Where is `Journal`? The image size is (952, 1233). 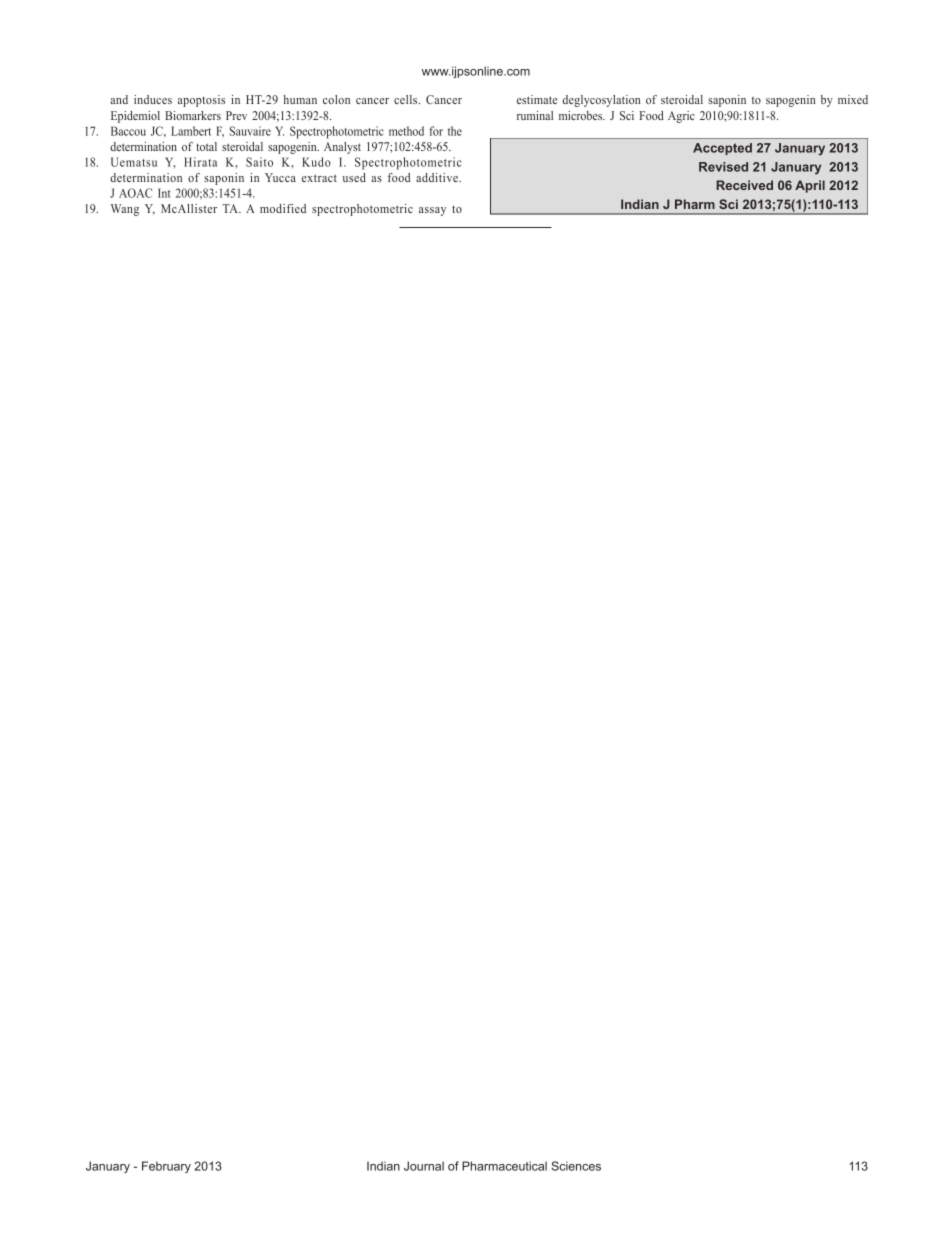
Journal is located at coordinates (424, 1166).
